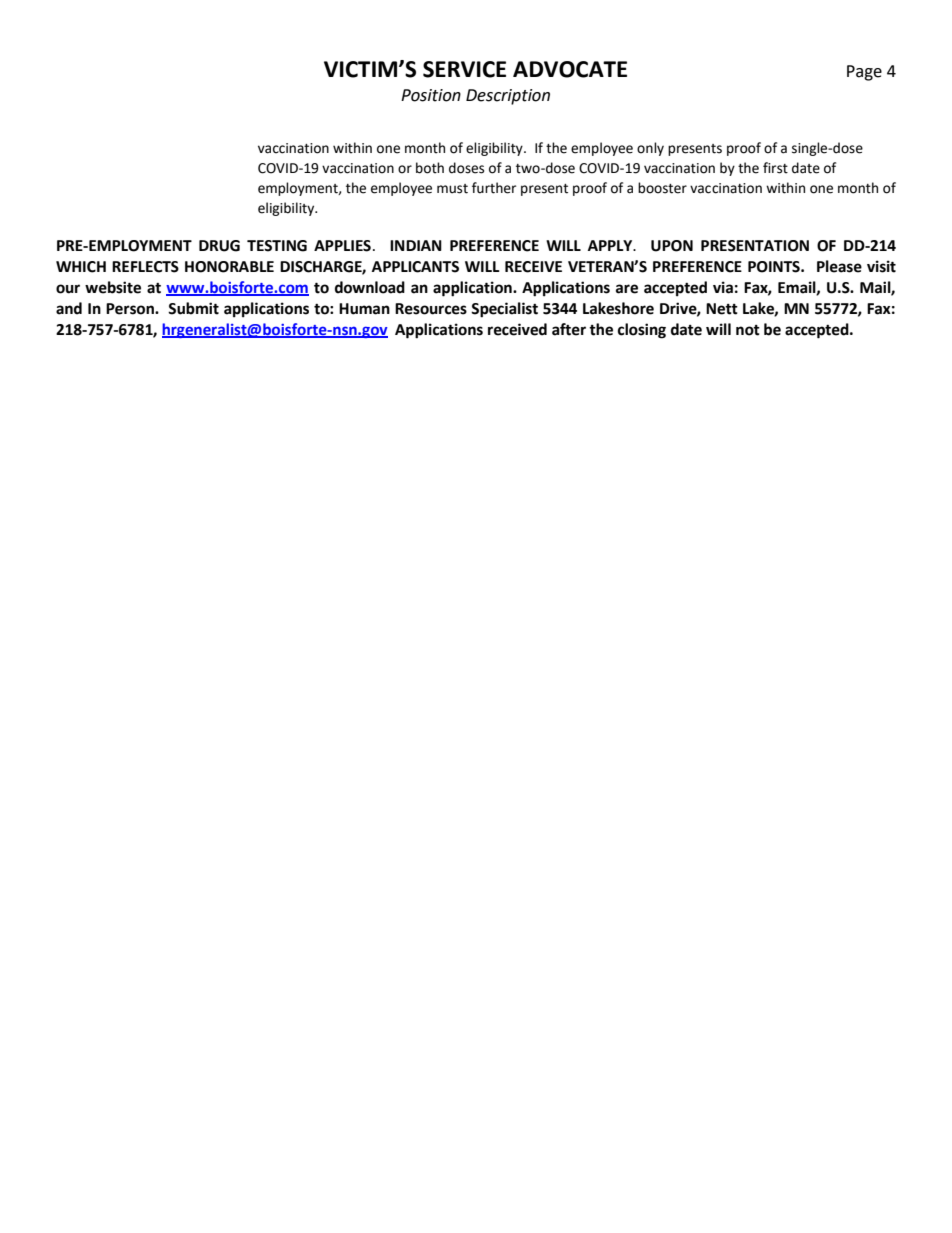 The image size is (952, 1233). Describe the element at coordinates (452, 189) in the document. I see `must` at that location.
